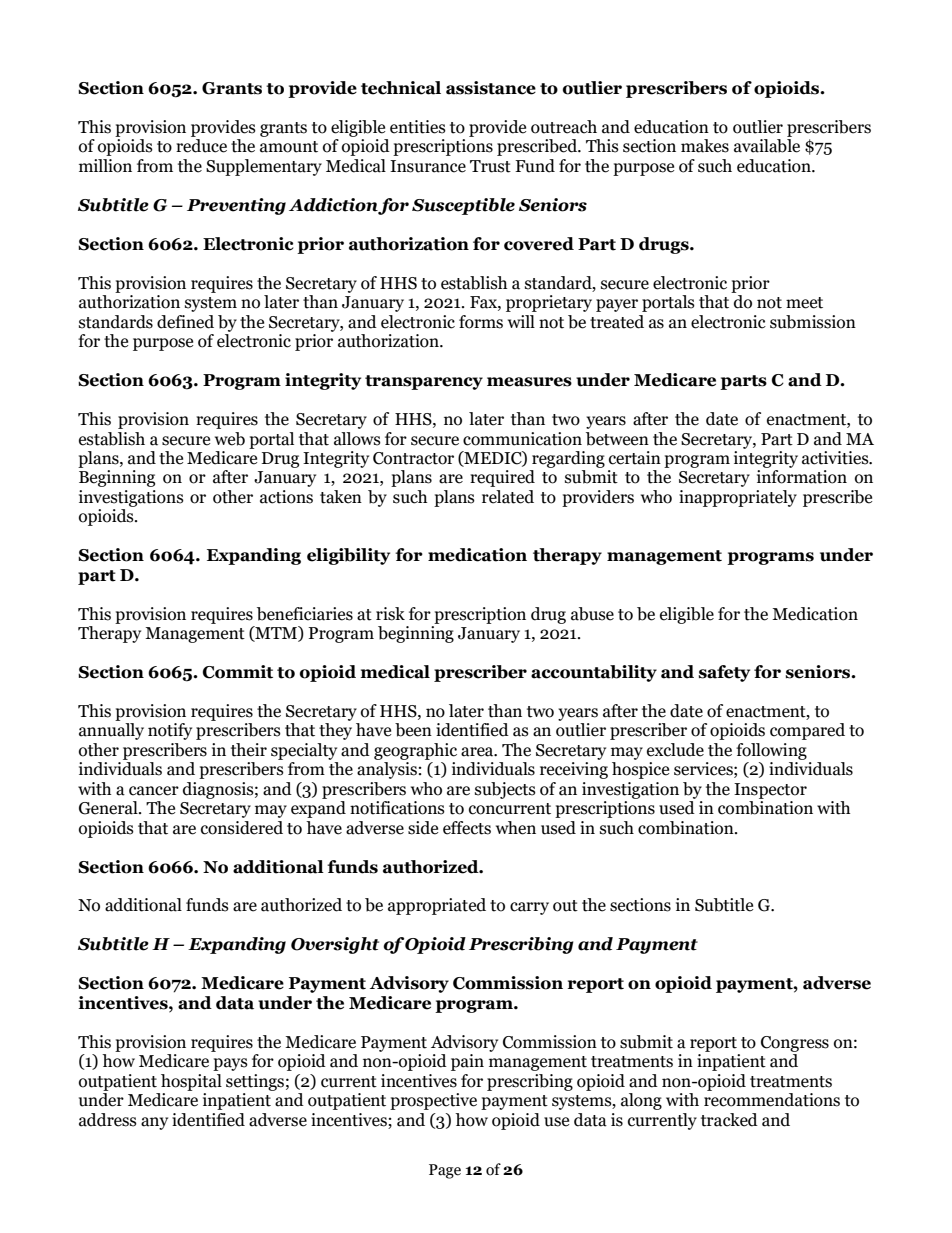 Image resolution: width=952 pixels, height=1233 pixels. What do you see at coordinates (185, 322) in the image?
I see `defined` at bounding box center [185, 322].
